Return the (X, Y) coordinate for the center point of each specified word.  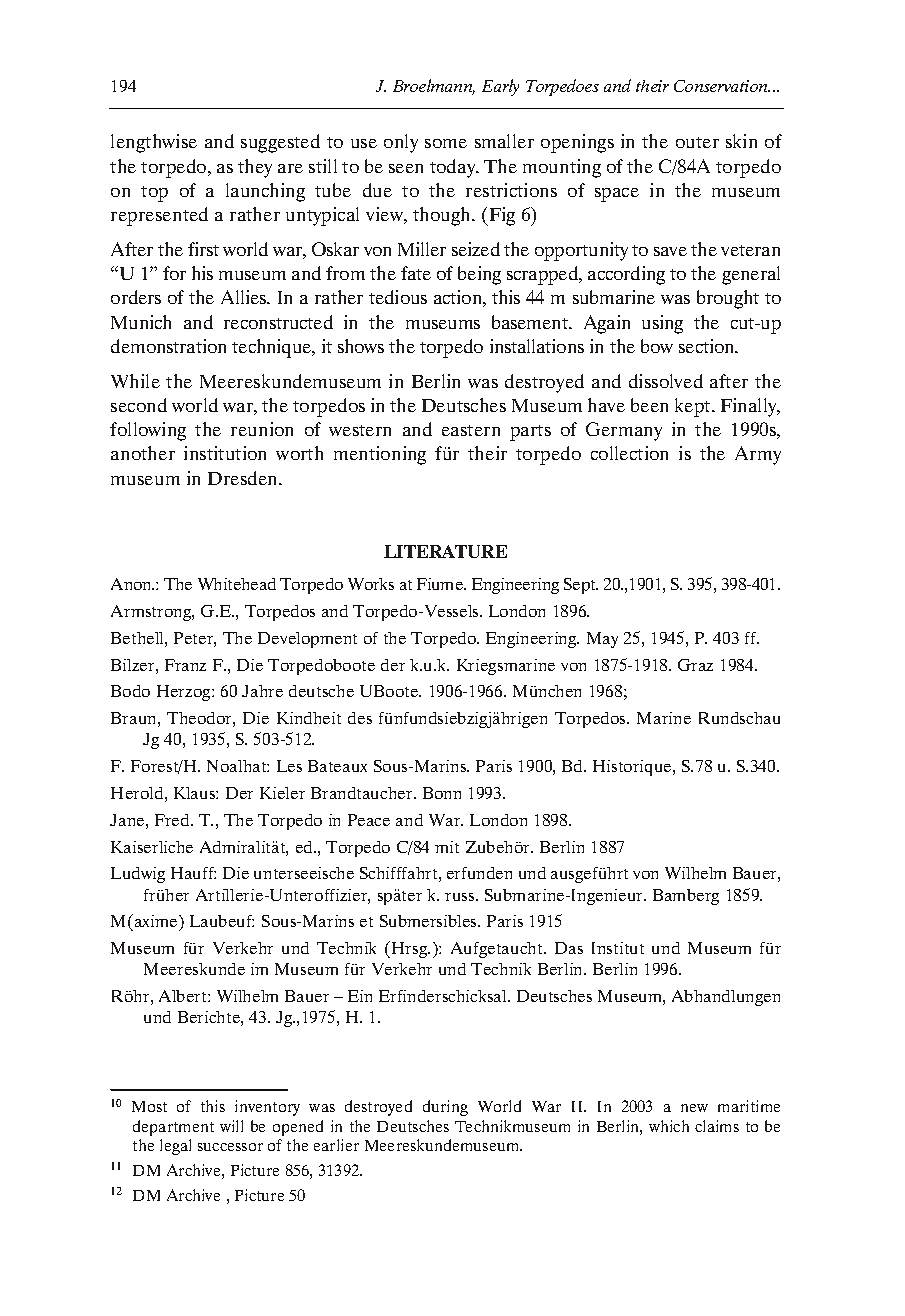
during (445, 1108)
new (694, 1108)
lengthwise (154, 143)
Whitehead (237, 584)
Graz (695, 665)
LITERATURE (445, 551)
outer (697, 142)
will (231, 1126)
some (446, 143)
